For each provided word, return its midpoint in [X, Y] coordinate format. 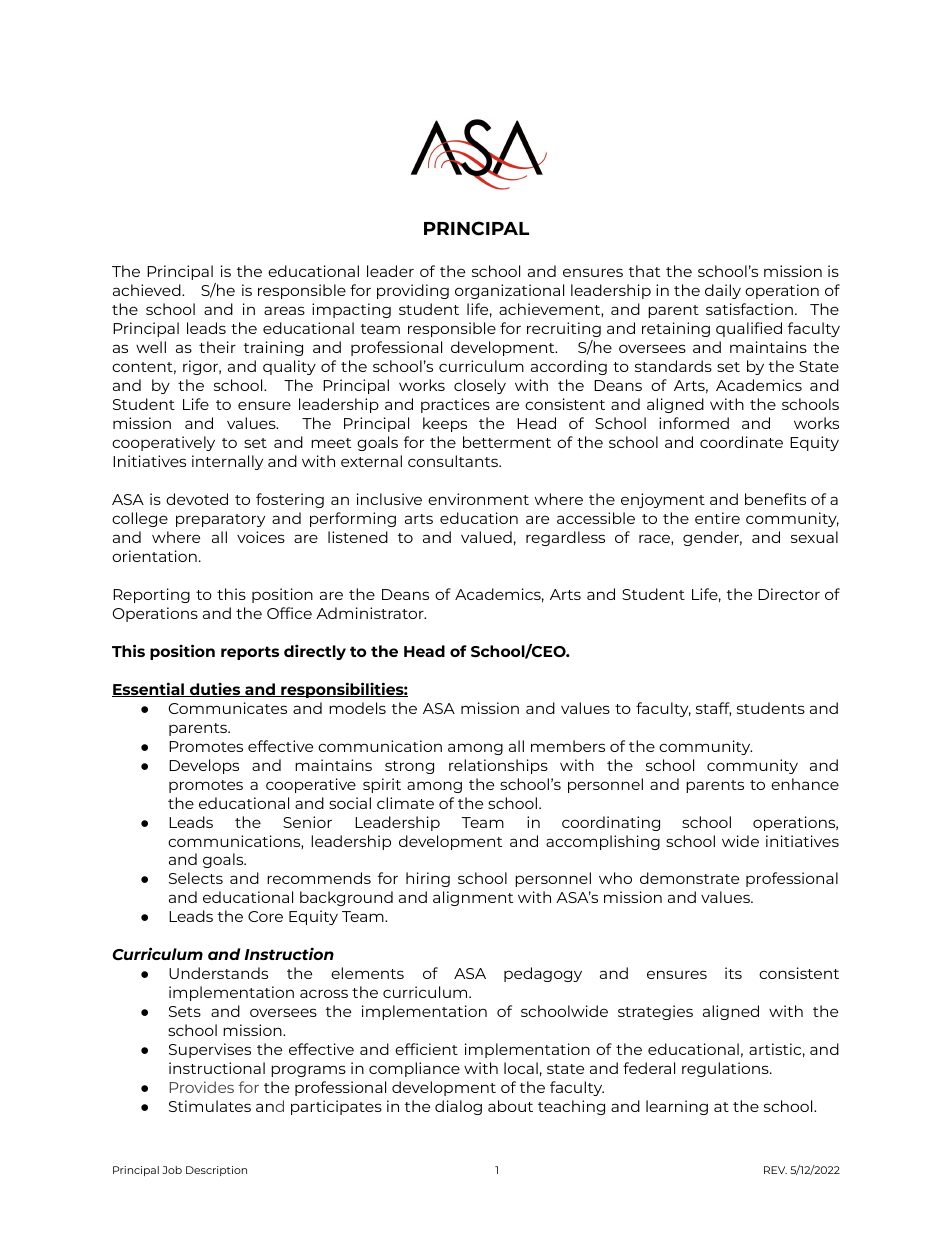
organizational [509, 291]
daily [723, 291]
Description [216, 1171]
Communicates [228, 708]
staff [713, 709]
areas [284, 310]
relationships [498, 766]
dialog [458, 1107]
